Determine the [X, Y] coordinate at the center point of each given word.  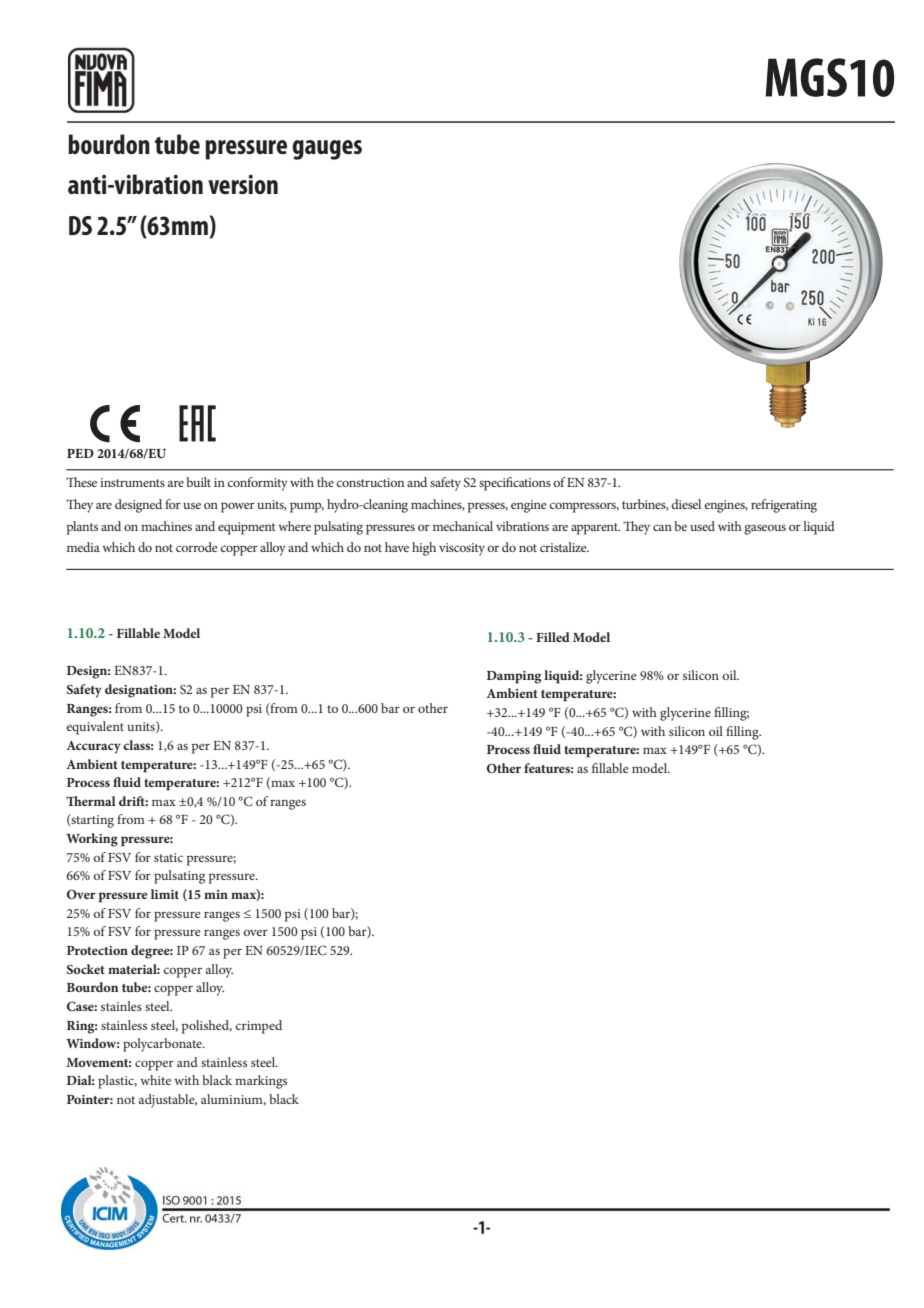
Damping [514, 677]
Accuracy [93, 747]
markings [261, 1082]
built [198, 482]
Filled [553, 637]
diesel [686, 504]
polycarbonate [163, 1045]
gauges [327, 150]
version [243, 184]
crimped [258, 1027]
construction [370, 482]
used [702, 526]
